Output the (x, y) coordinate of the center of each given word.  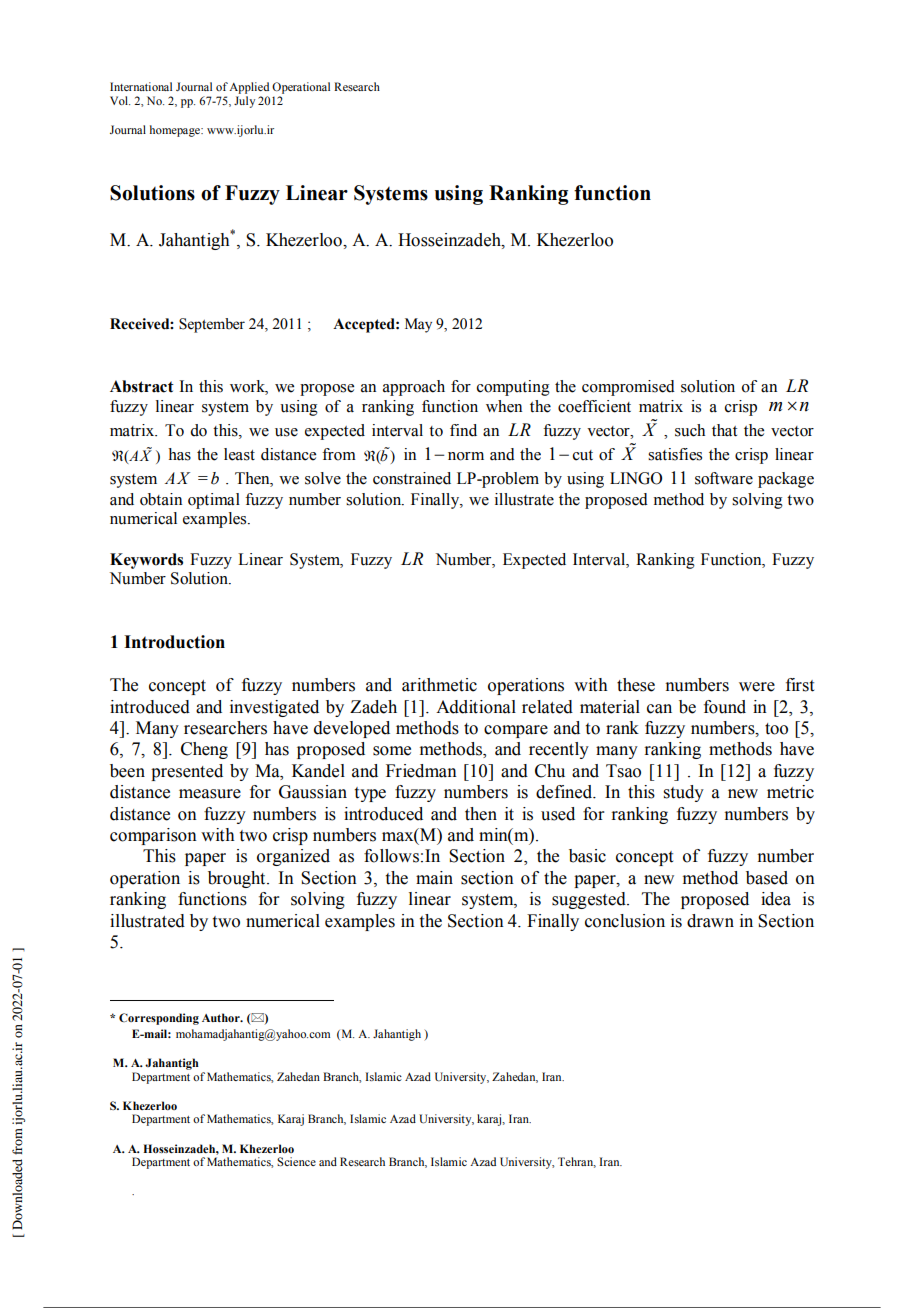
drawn (710, 921)
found (725, 707)
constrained (412, 478)
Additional (476, 707)
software (724, 478)
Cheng (204, 750)
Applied (249, 88)
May (418, 325)
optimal (214, 501)
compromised (628, 388)
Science (296, 1161)
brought (238, 879)
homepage (176, 131)
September (212, 325)
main (434, 878)
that (724, 430)
